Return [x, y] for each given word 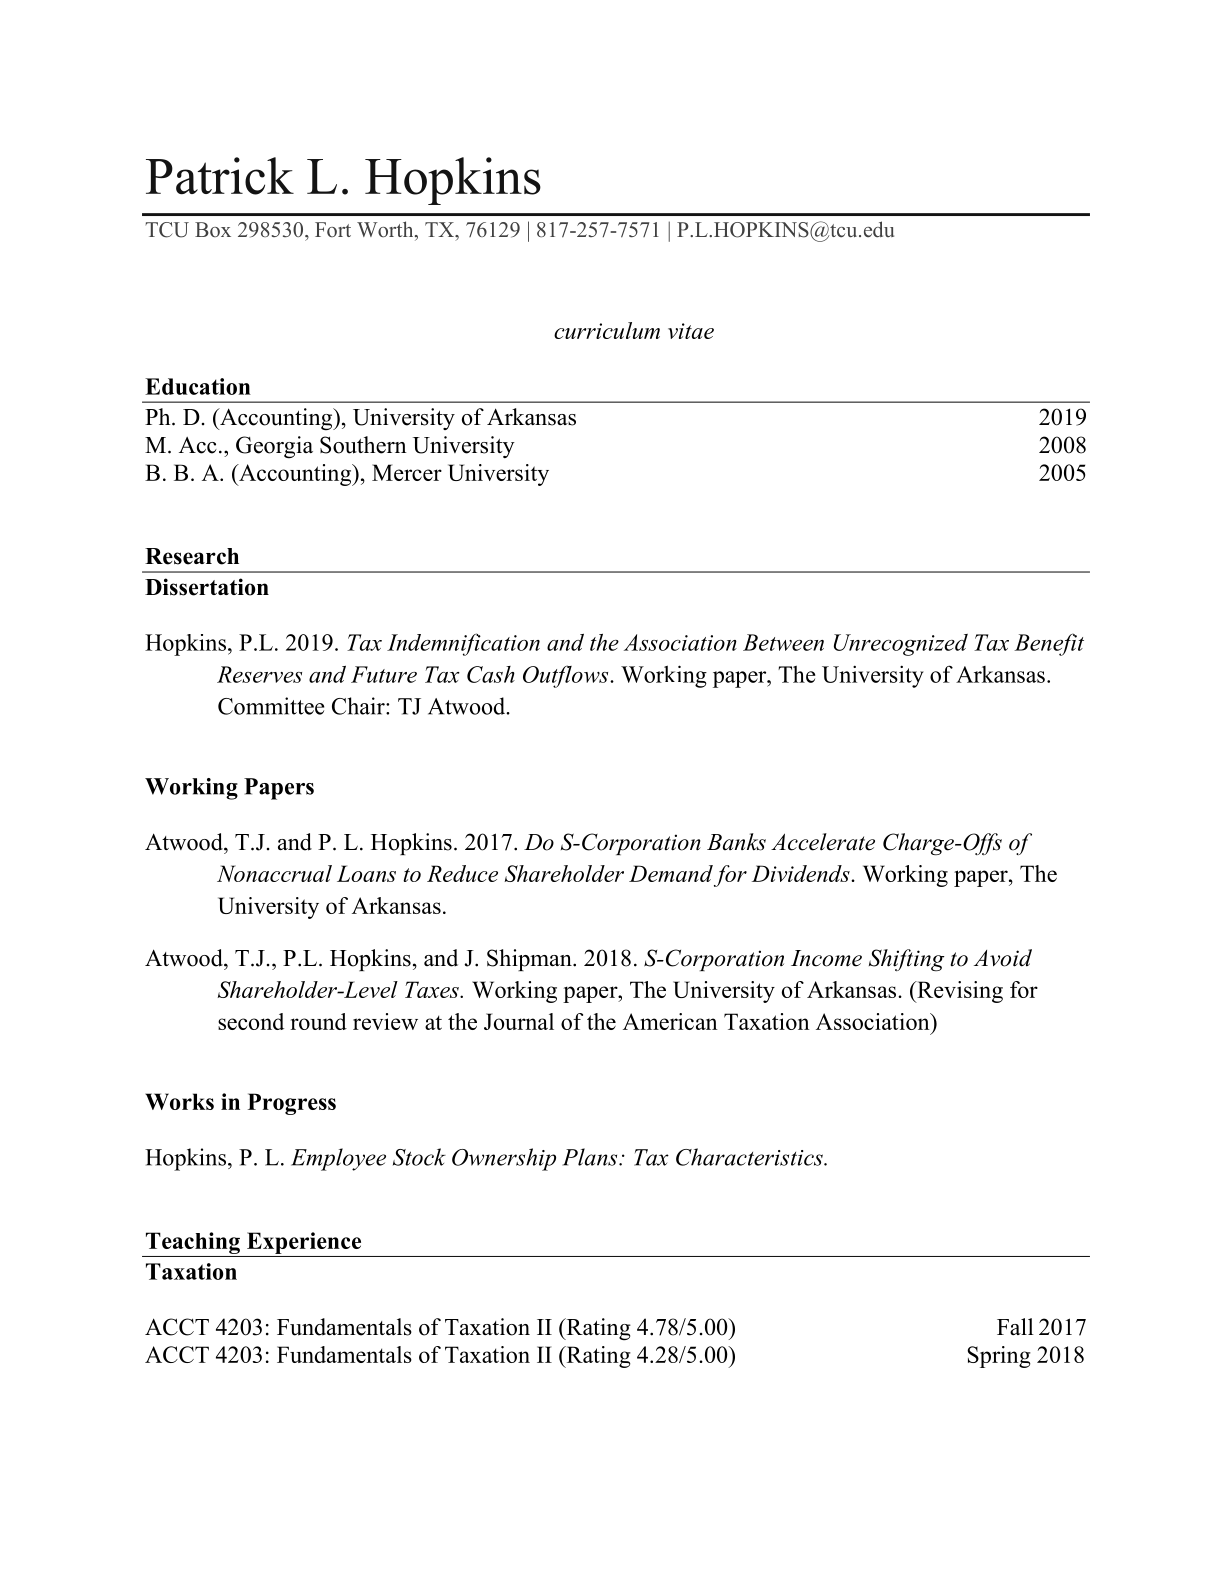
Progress [292, 1104]
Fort [333, 229]
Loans [366, 873]
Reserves [259, 674]
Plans [591, 1157]
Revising [959, 992]
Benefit [1049, 644]
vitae [691, 331]
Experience [304, 1243]
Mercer [407, 472]
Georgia [274, 447]
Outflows [567, 676]
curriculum [607, 330]
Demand [671, 873]
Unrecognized [901, 645]
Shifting [907, 960]
